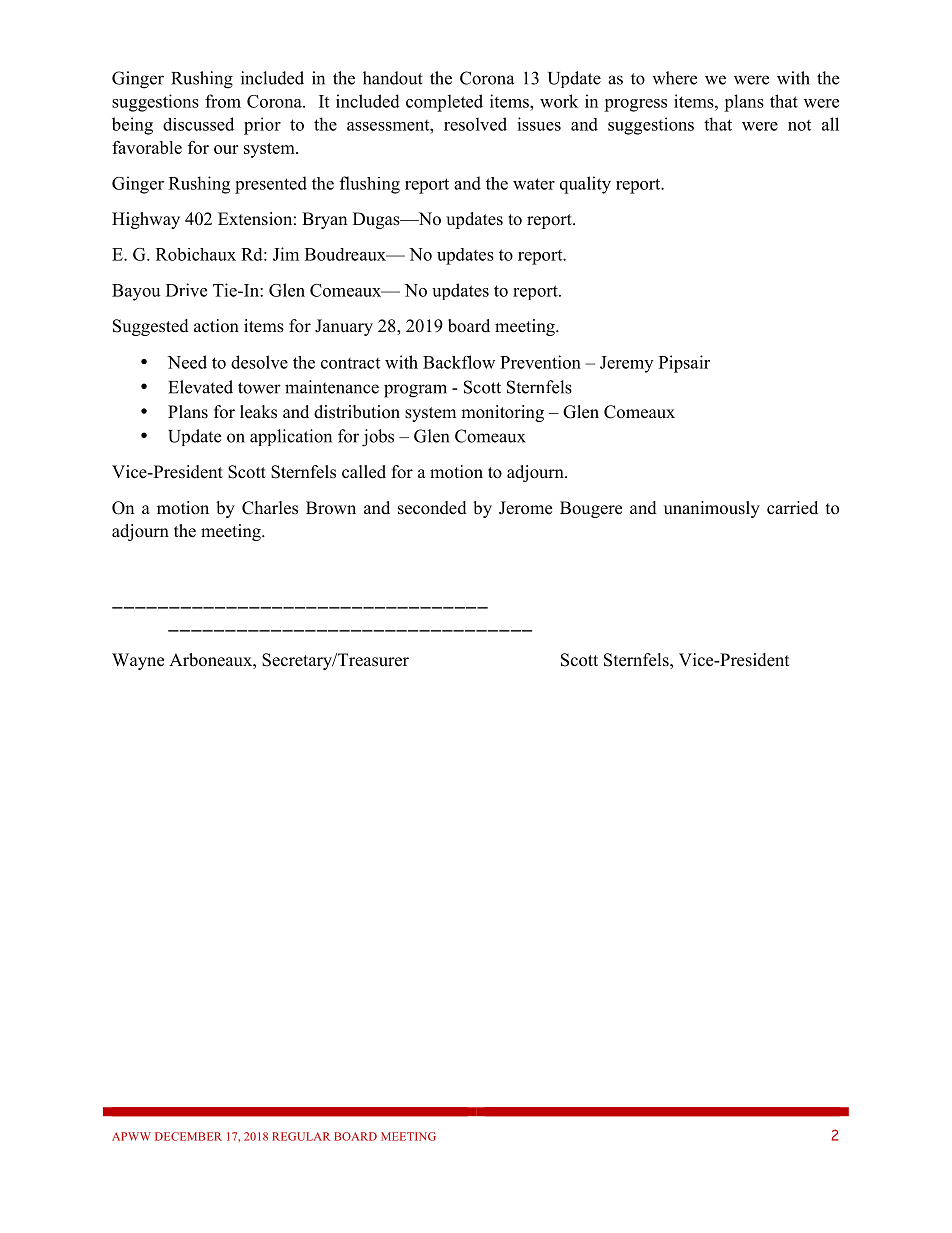 The image size is (952, 1233). What do you see at coordinates (138, 661) in the screenshot?
I see `Wayne` at bounding box center [138, 661].
